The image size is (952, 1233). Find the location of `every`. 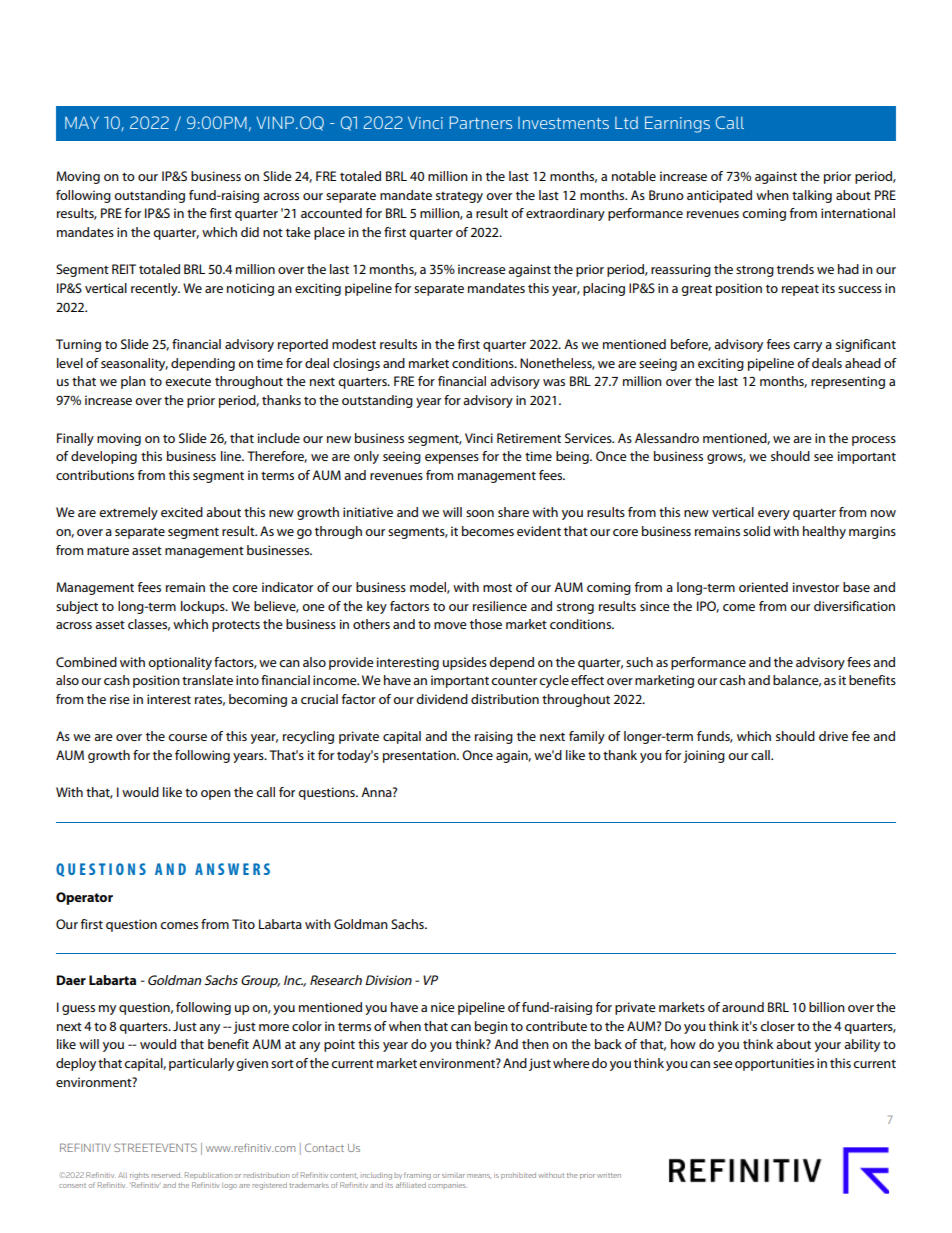

every is located at coordinates (774, 515).
